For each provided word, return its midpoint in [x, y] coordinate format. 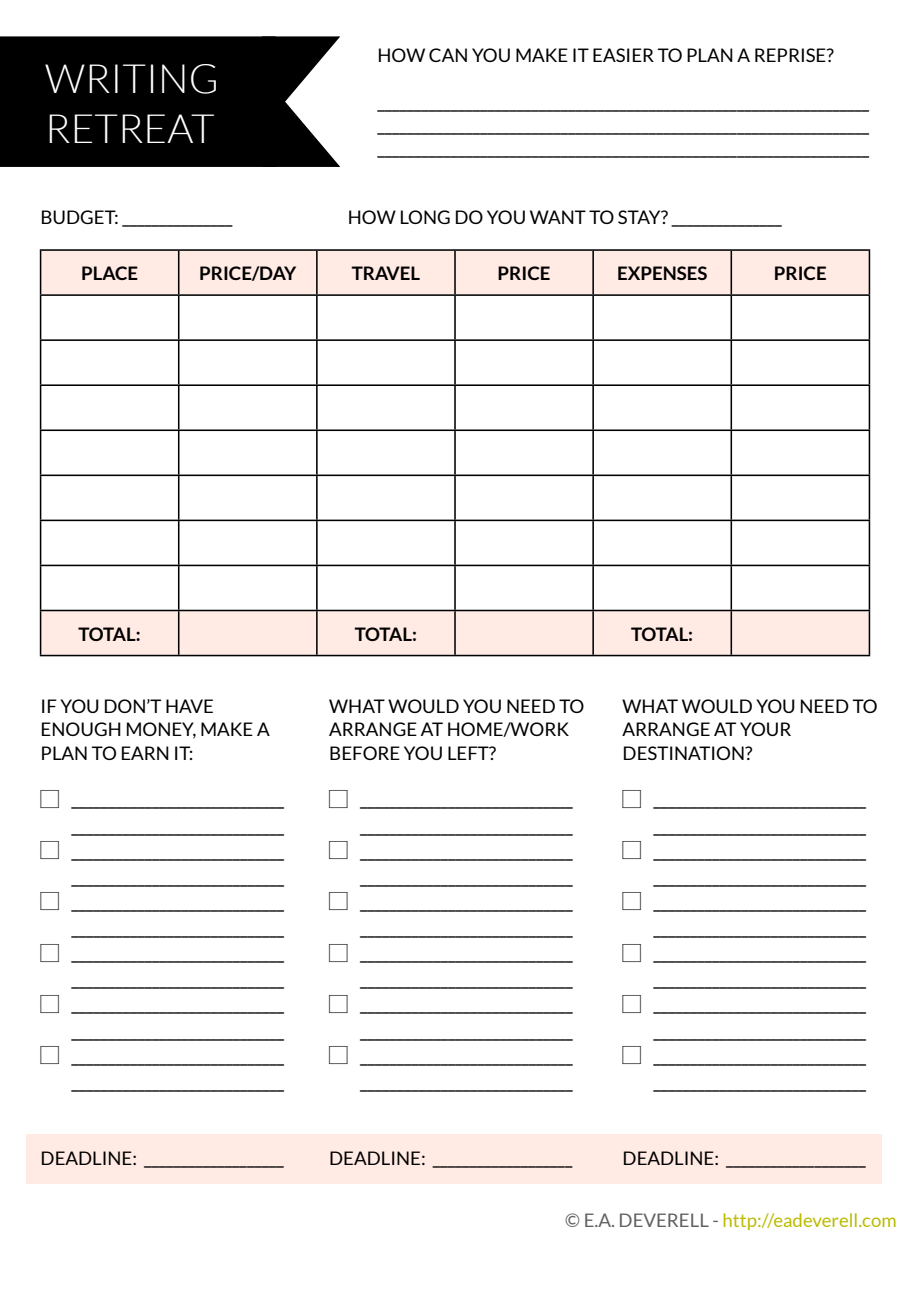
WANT [558, 217]
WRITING [130, 79]
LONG [425, 217]
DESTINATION [685, 753]
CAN [448, 55]
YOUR [765, 729]
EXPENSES [662, 273]
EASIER [623, 55]
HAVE [189, 706]
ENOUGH [81, 729]
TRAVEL [385, 273]
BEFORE [365, 753]
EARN [145, 753]
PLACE [110, 273]
